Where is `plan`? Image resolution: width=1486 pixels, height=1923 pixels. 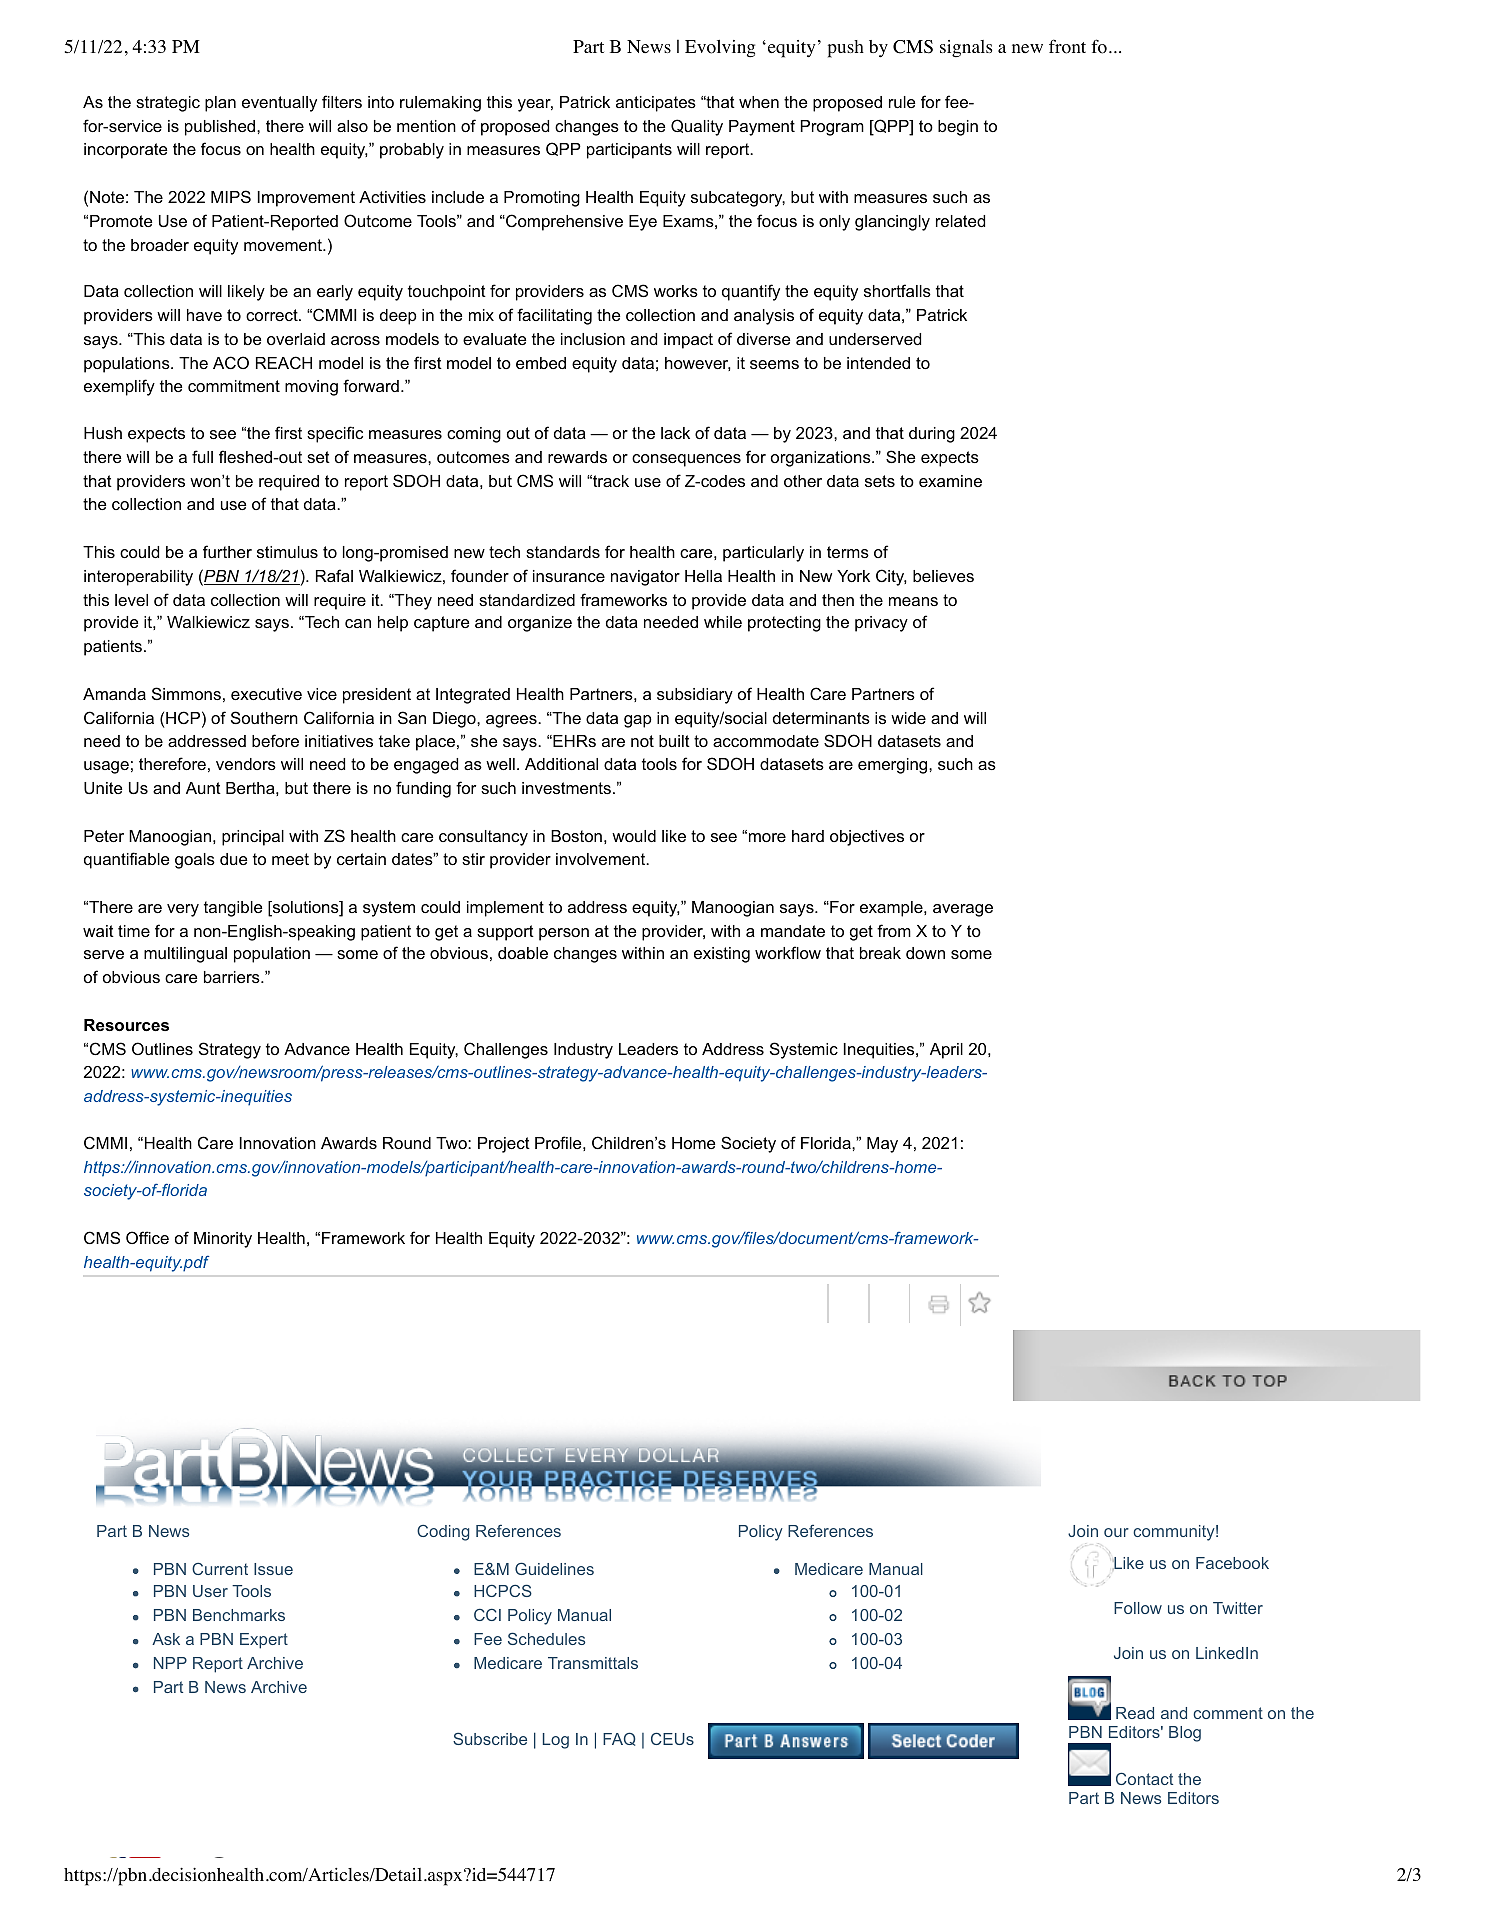 plan is located at coordinates (220, 104).
